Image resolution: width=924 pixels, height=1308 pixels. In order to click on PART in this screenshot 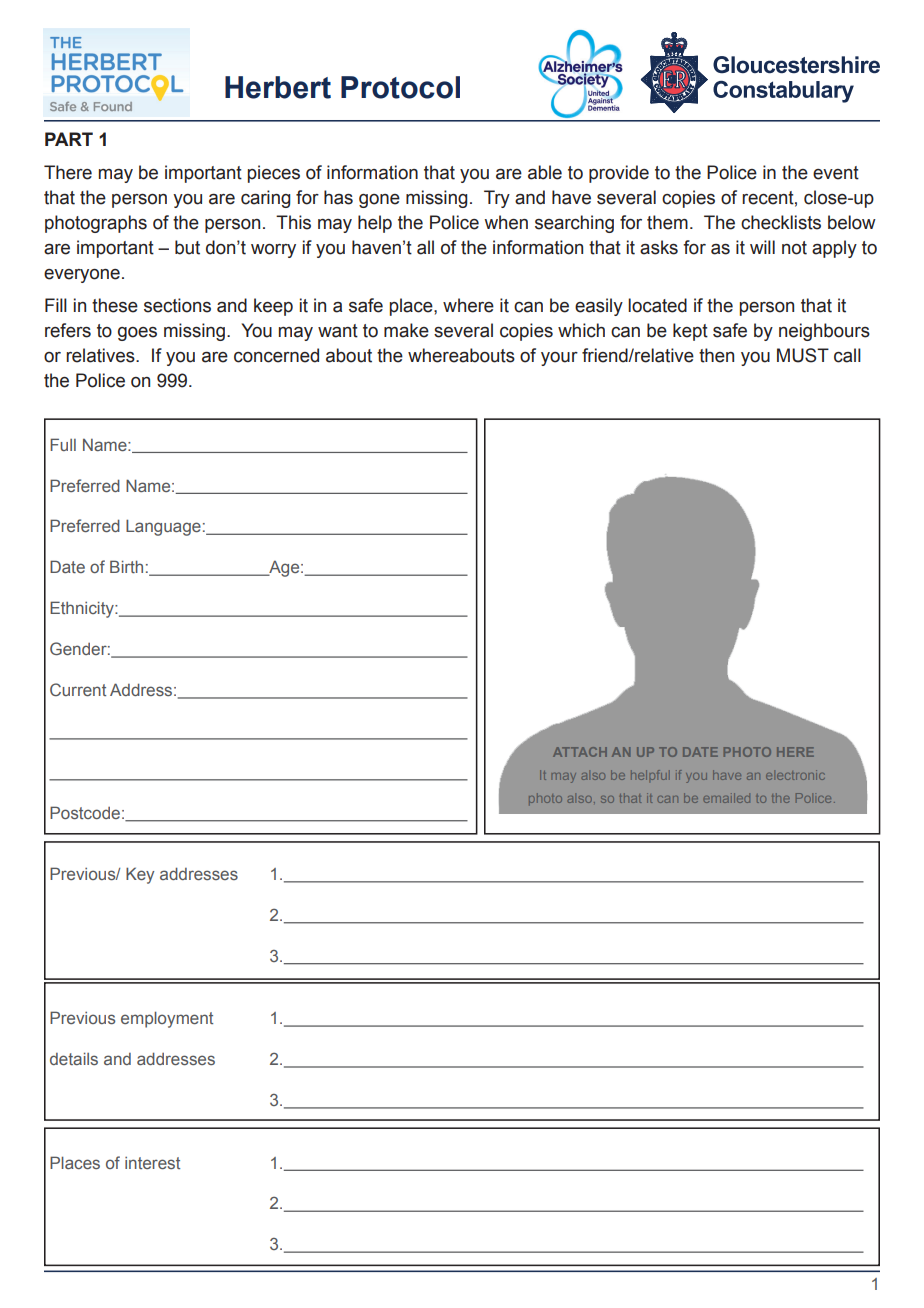, I will do `click(69, 139)`.
